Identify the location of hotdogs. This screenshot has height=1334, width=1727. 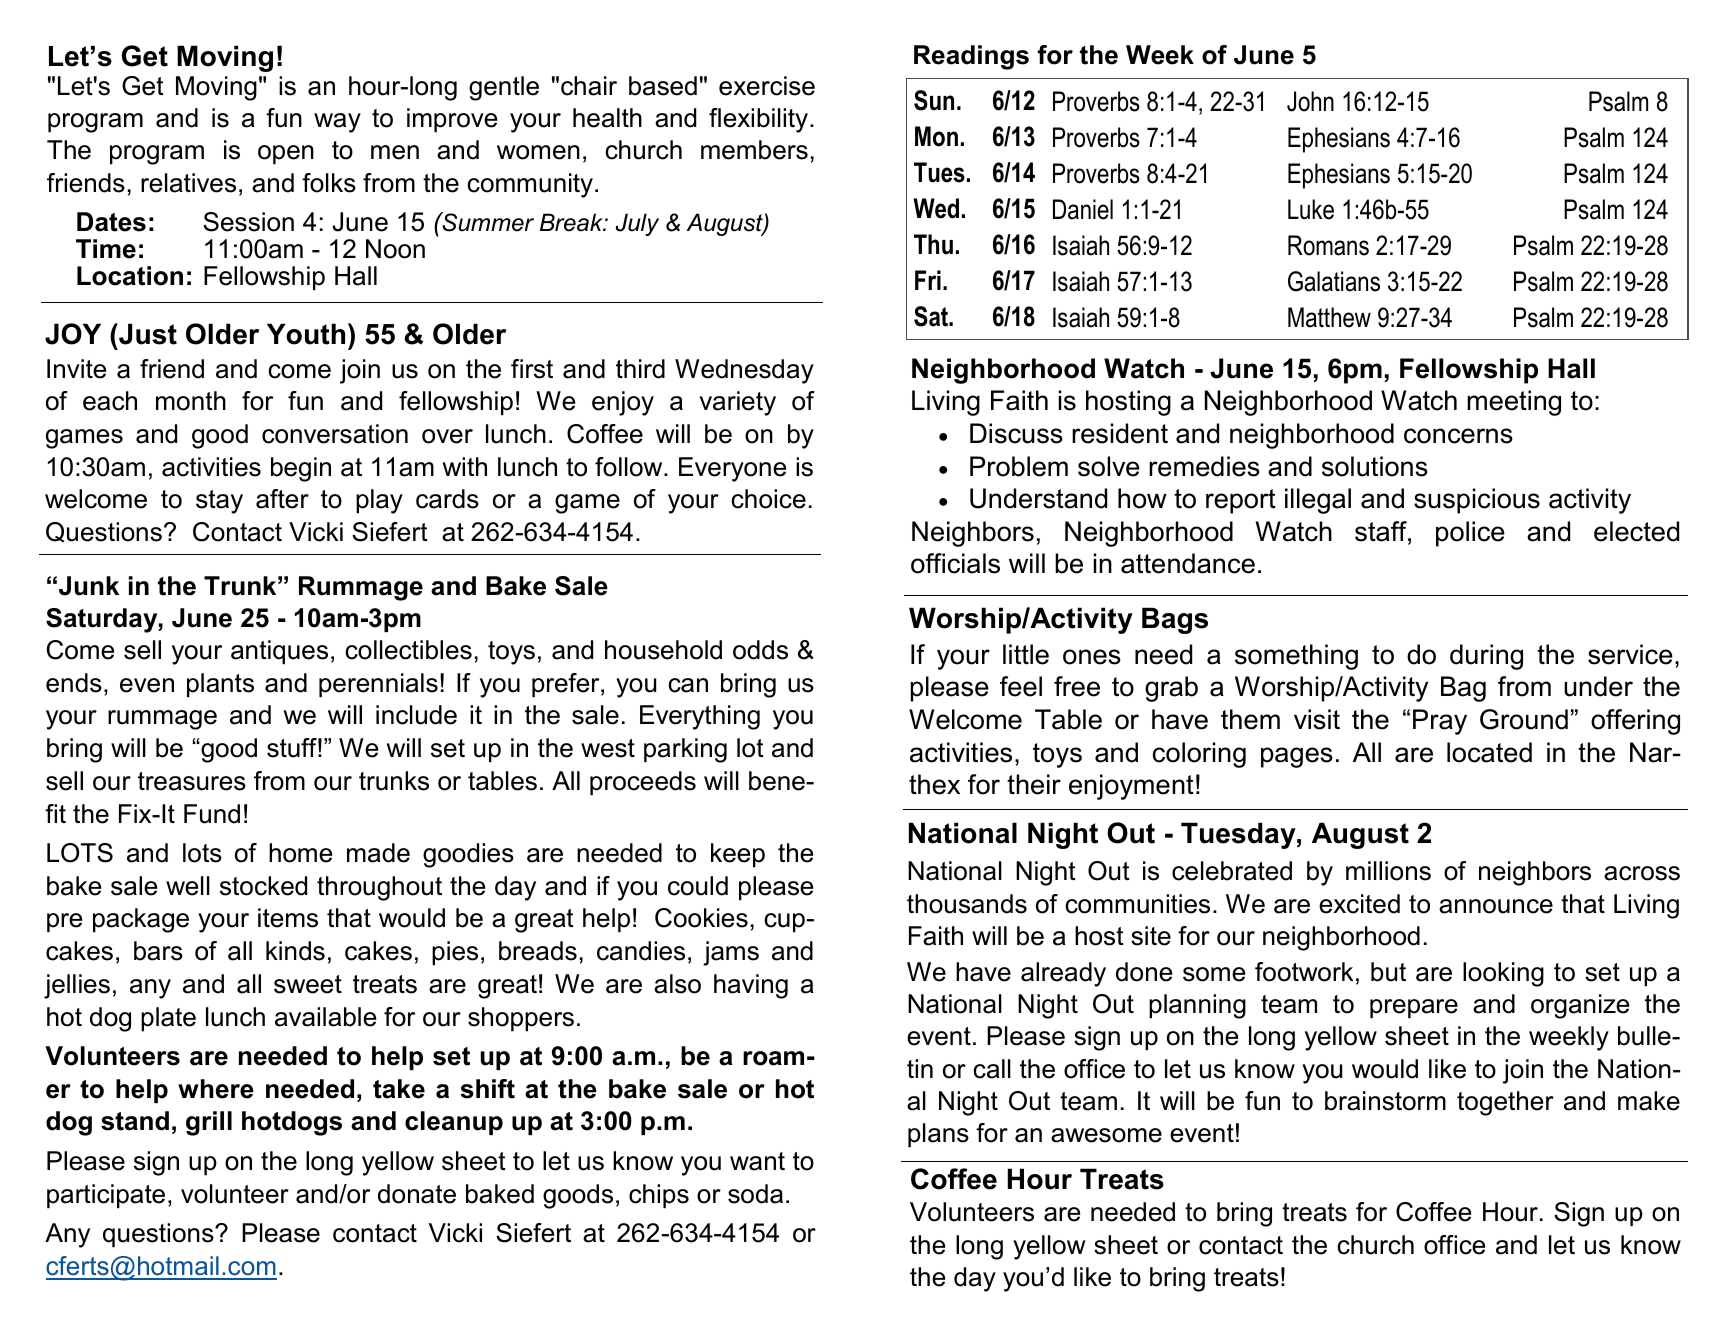
(292, 1123).
